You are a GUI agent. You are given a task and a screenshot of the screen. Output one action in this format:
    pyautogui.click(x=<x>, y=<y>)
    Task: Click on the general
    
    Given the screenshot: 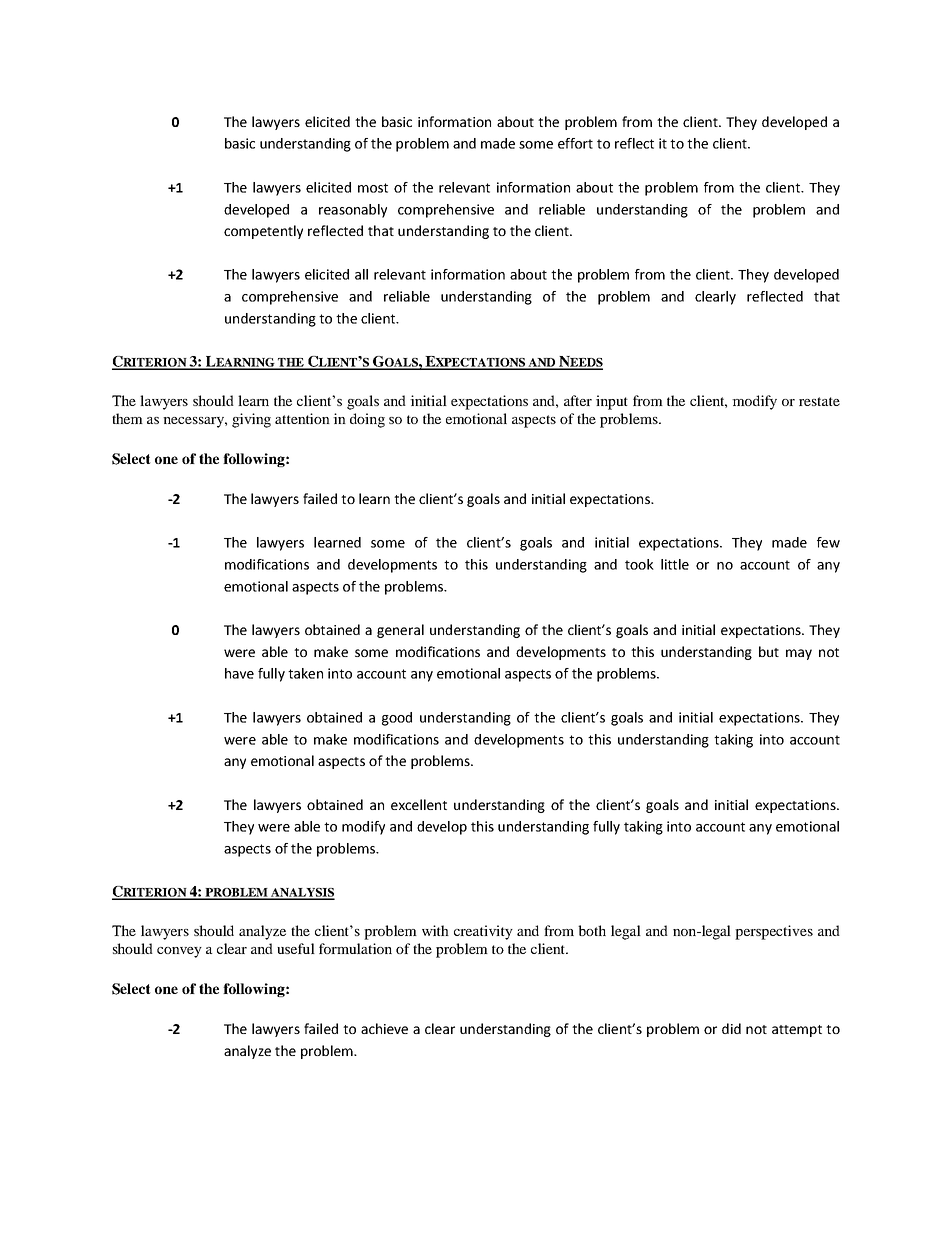 What is the action you would take?
    pyautogui.click(x=400, y=631)
